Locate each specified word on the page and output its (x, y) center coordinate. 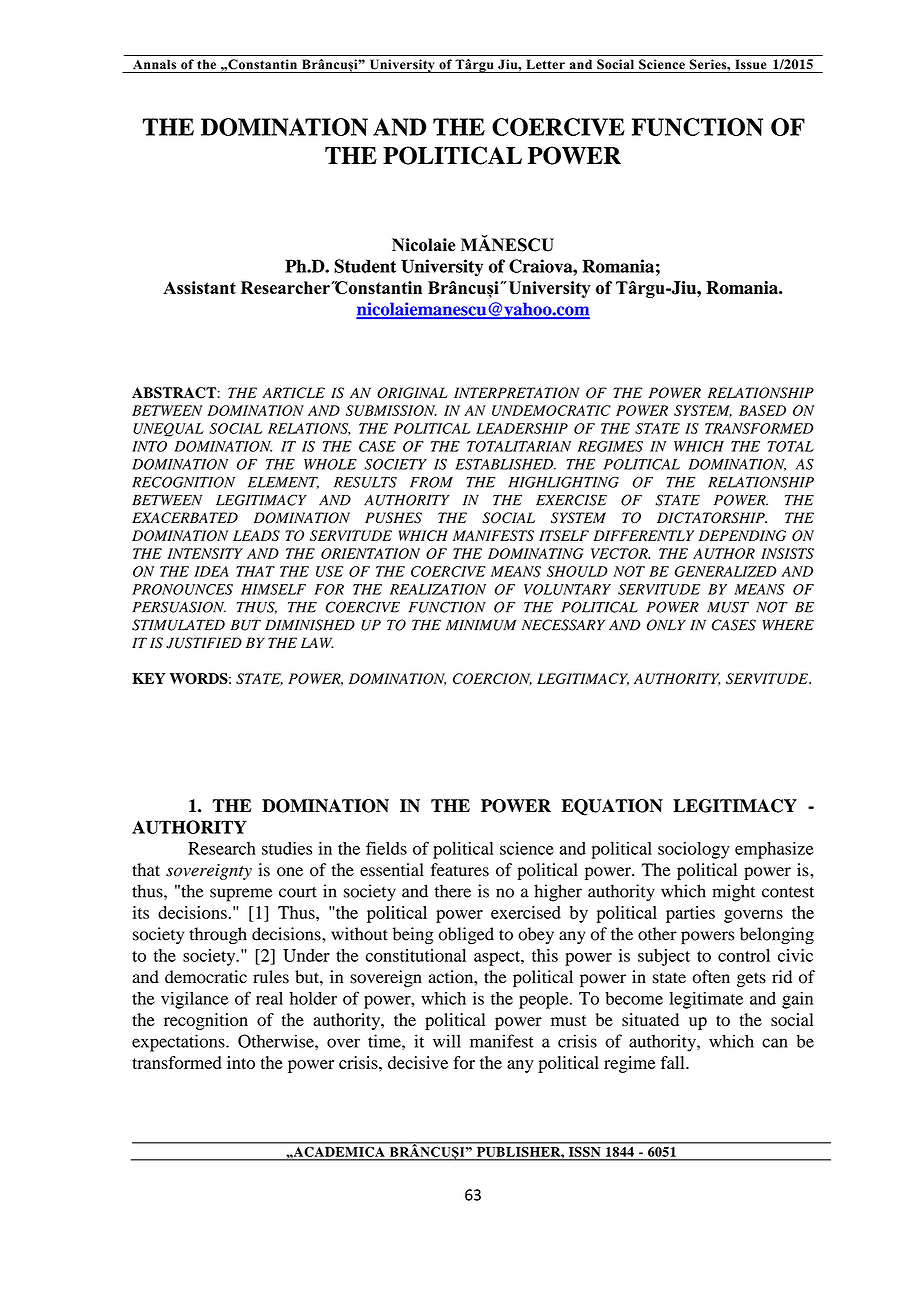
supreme (241, 895)
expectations (179, 1043)
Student (365, 266)
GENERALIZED (726, 571)
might (733, 893)
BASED (762, 410)
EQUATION (612, 807)
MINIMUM (481, 625)
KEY (148, 678)
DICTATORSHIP (712, 518)
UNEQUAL (168, 430)
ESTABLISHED (505, 464)
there (453, 891)
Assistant (199, 287)
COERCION (492, 679)
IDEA (211, 571)
